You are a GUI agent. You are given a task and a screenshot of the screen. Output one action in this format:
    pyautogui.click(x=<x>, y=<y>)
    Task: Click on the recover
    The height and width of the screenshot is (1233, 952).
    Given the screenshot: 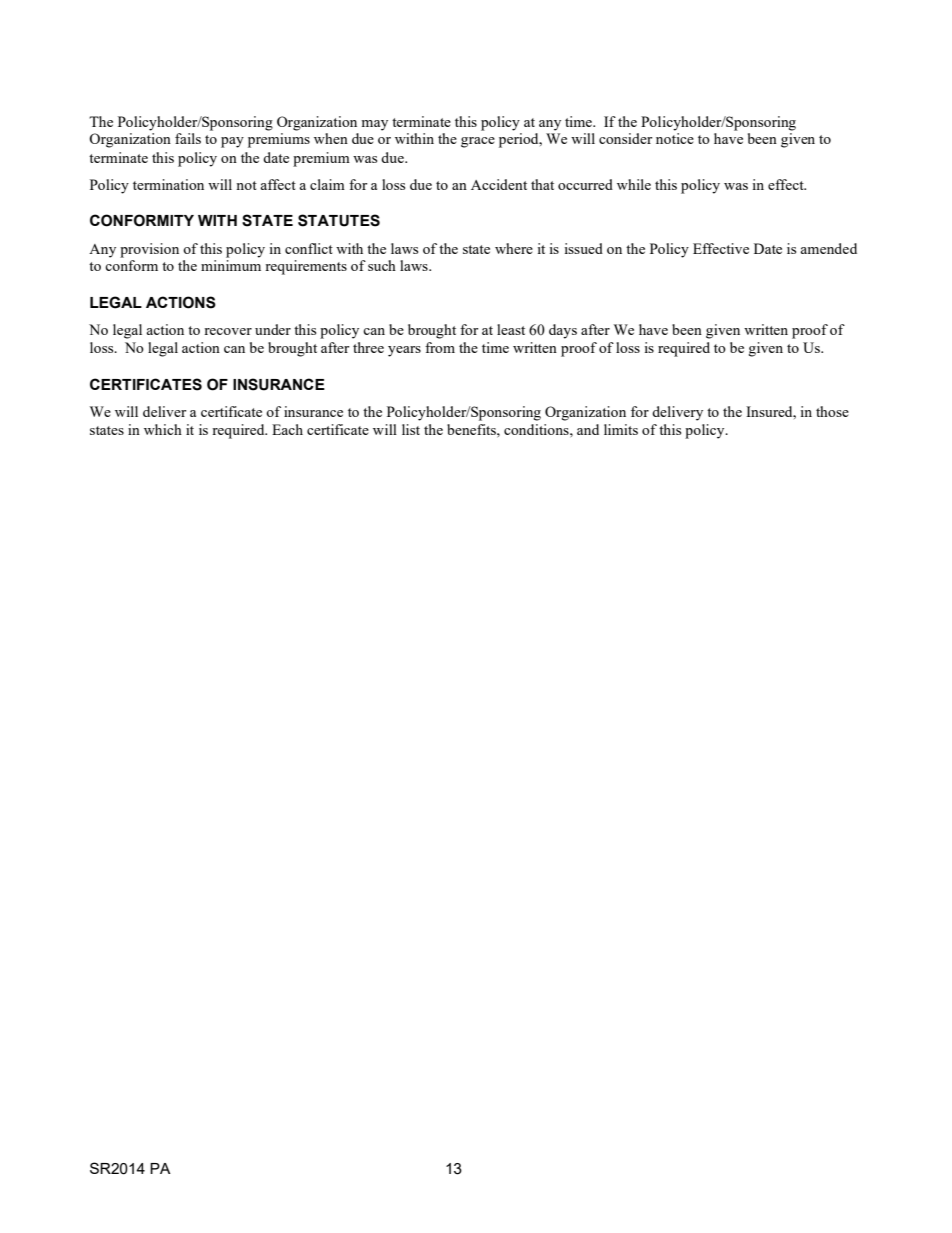 What is the action you would take?
    pyautogui.click(x=228, y=331)
